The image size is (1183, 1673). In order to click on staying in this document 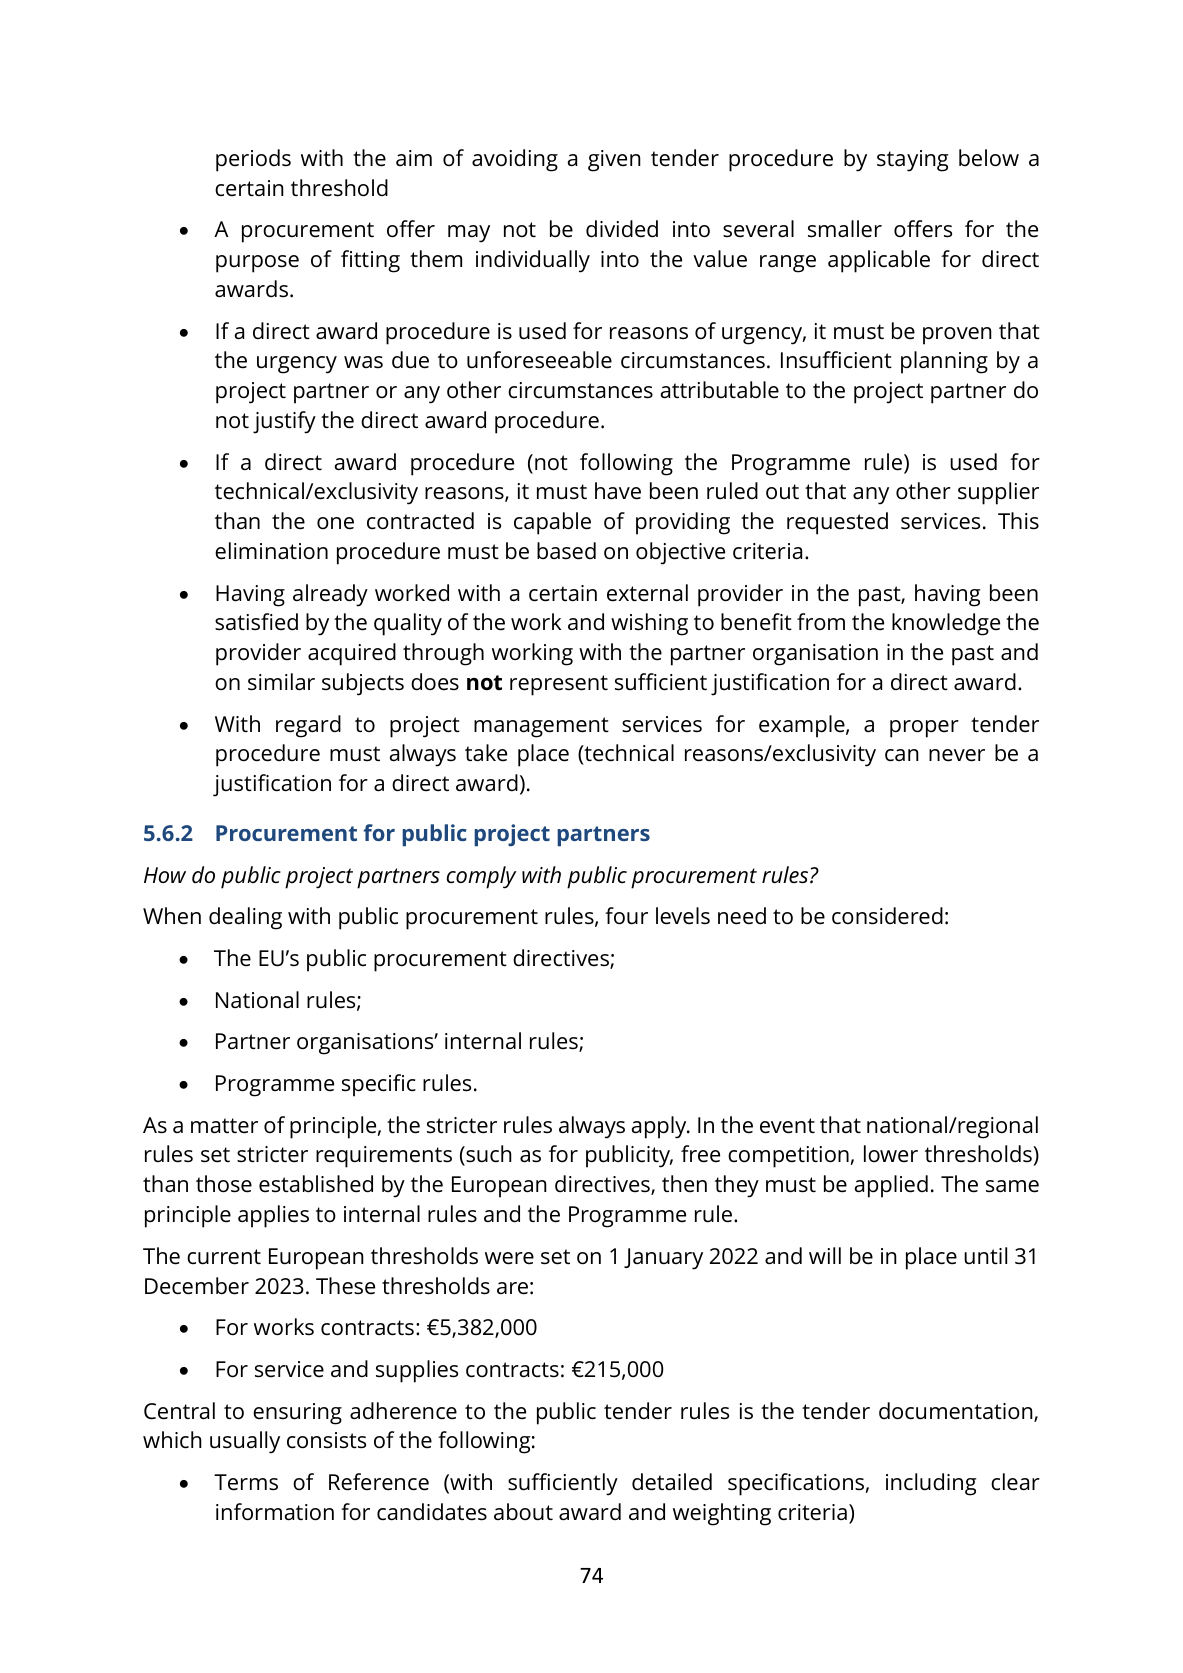, I will do `click(912, 161)`.
